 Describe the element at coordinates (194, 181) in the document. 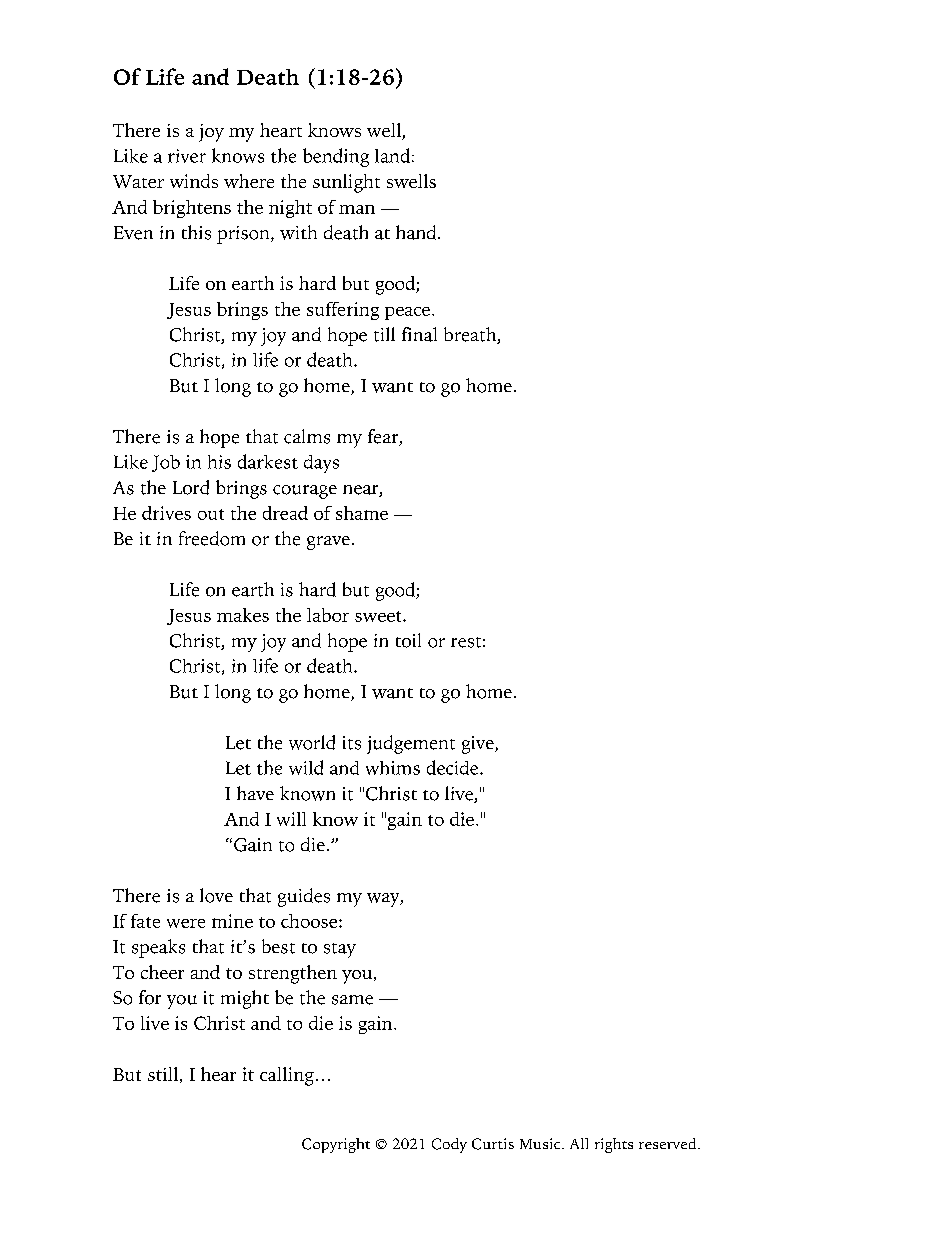

I see `winds` at that location.
